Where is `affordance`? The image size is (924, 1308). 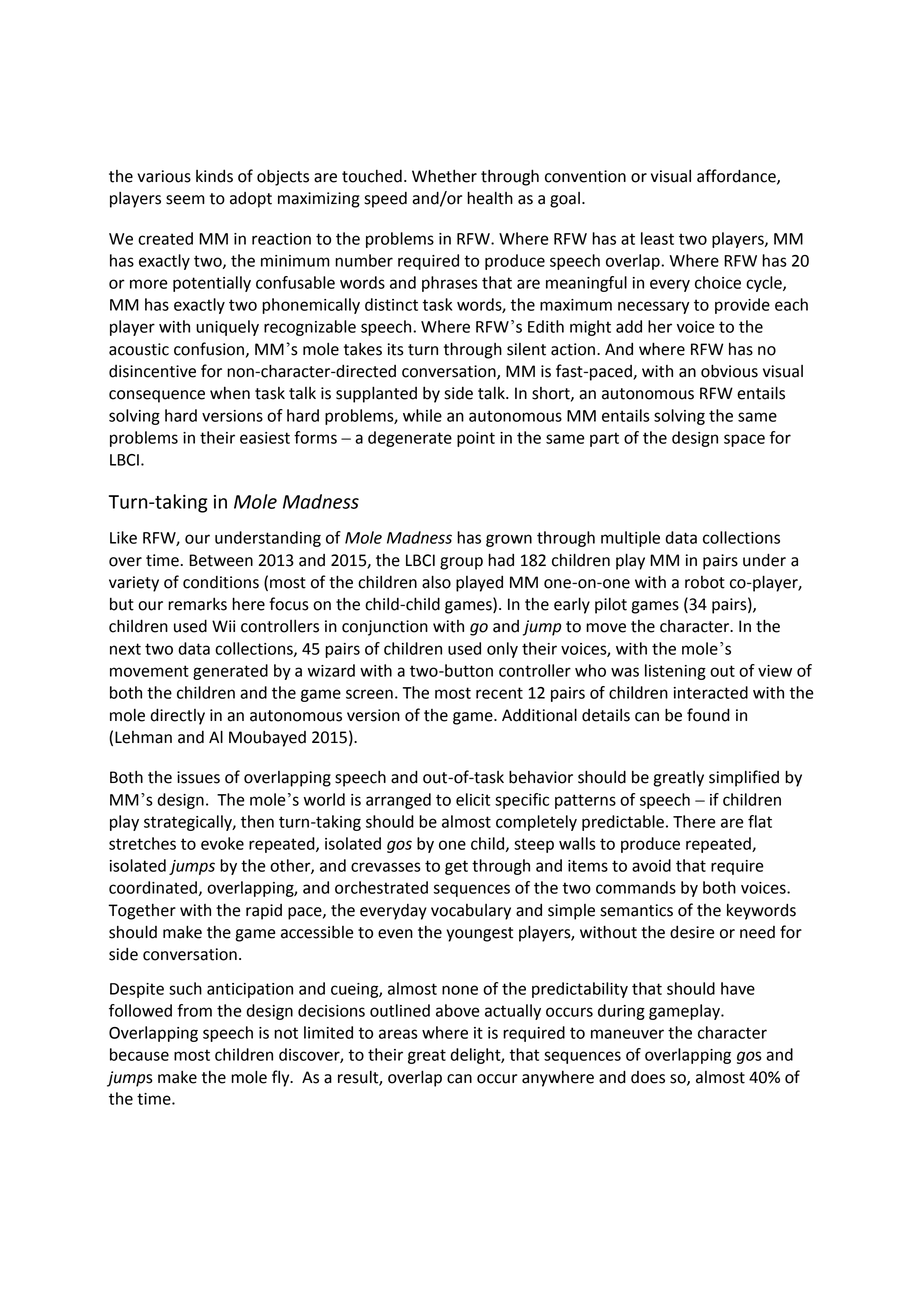
affordance is located at coordinates (737, 176).
